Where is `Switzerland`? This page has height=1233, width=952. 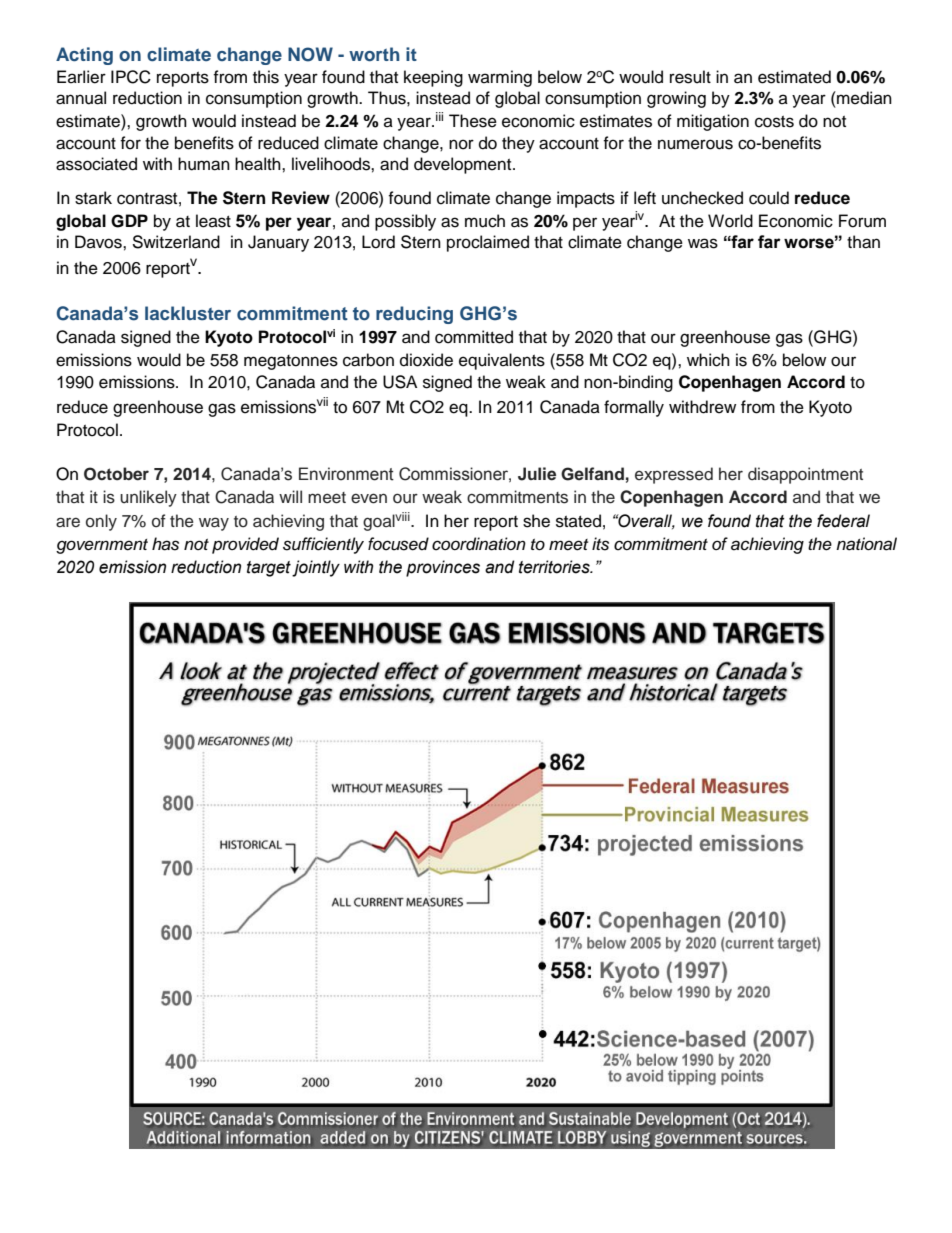
Switzerland is located at coordinates (176, 242).
